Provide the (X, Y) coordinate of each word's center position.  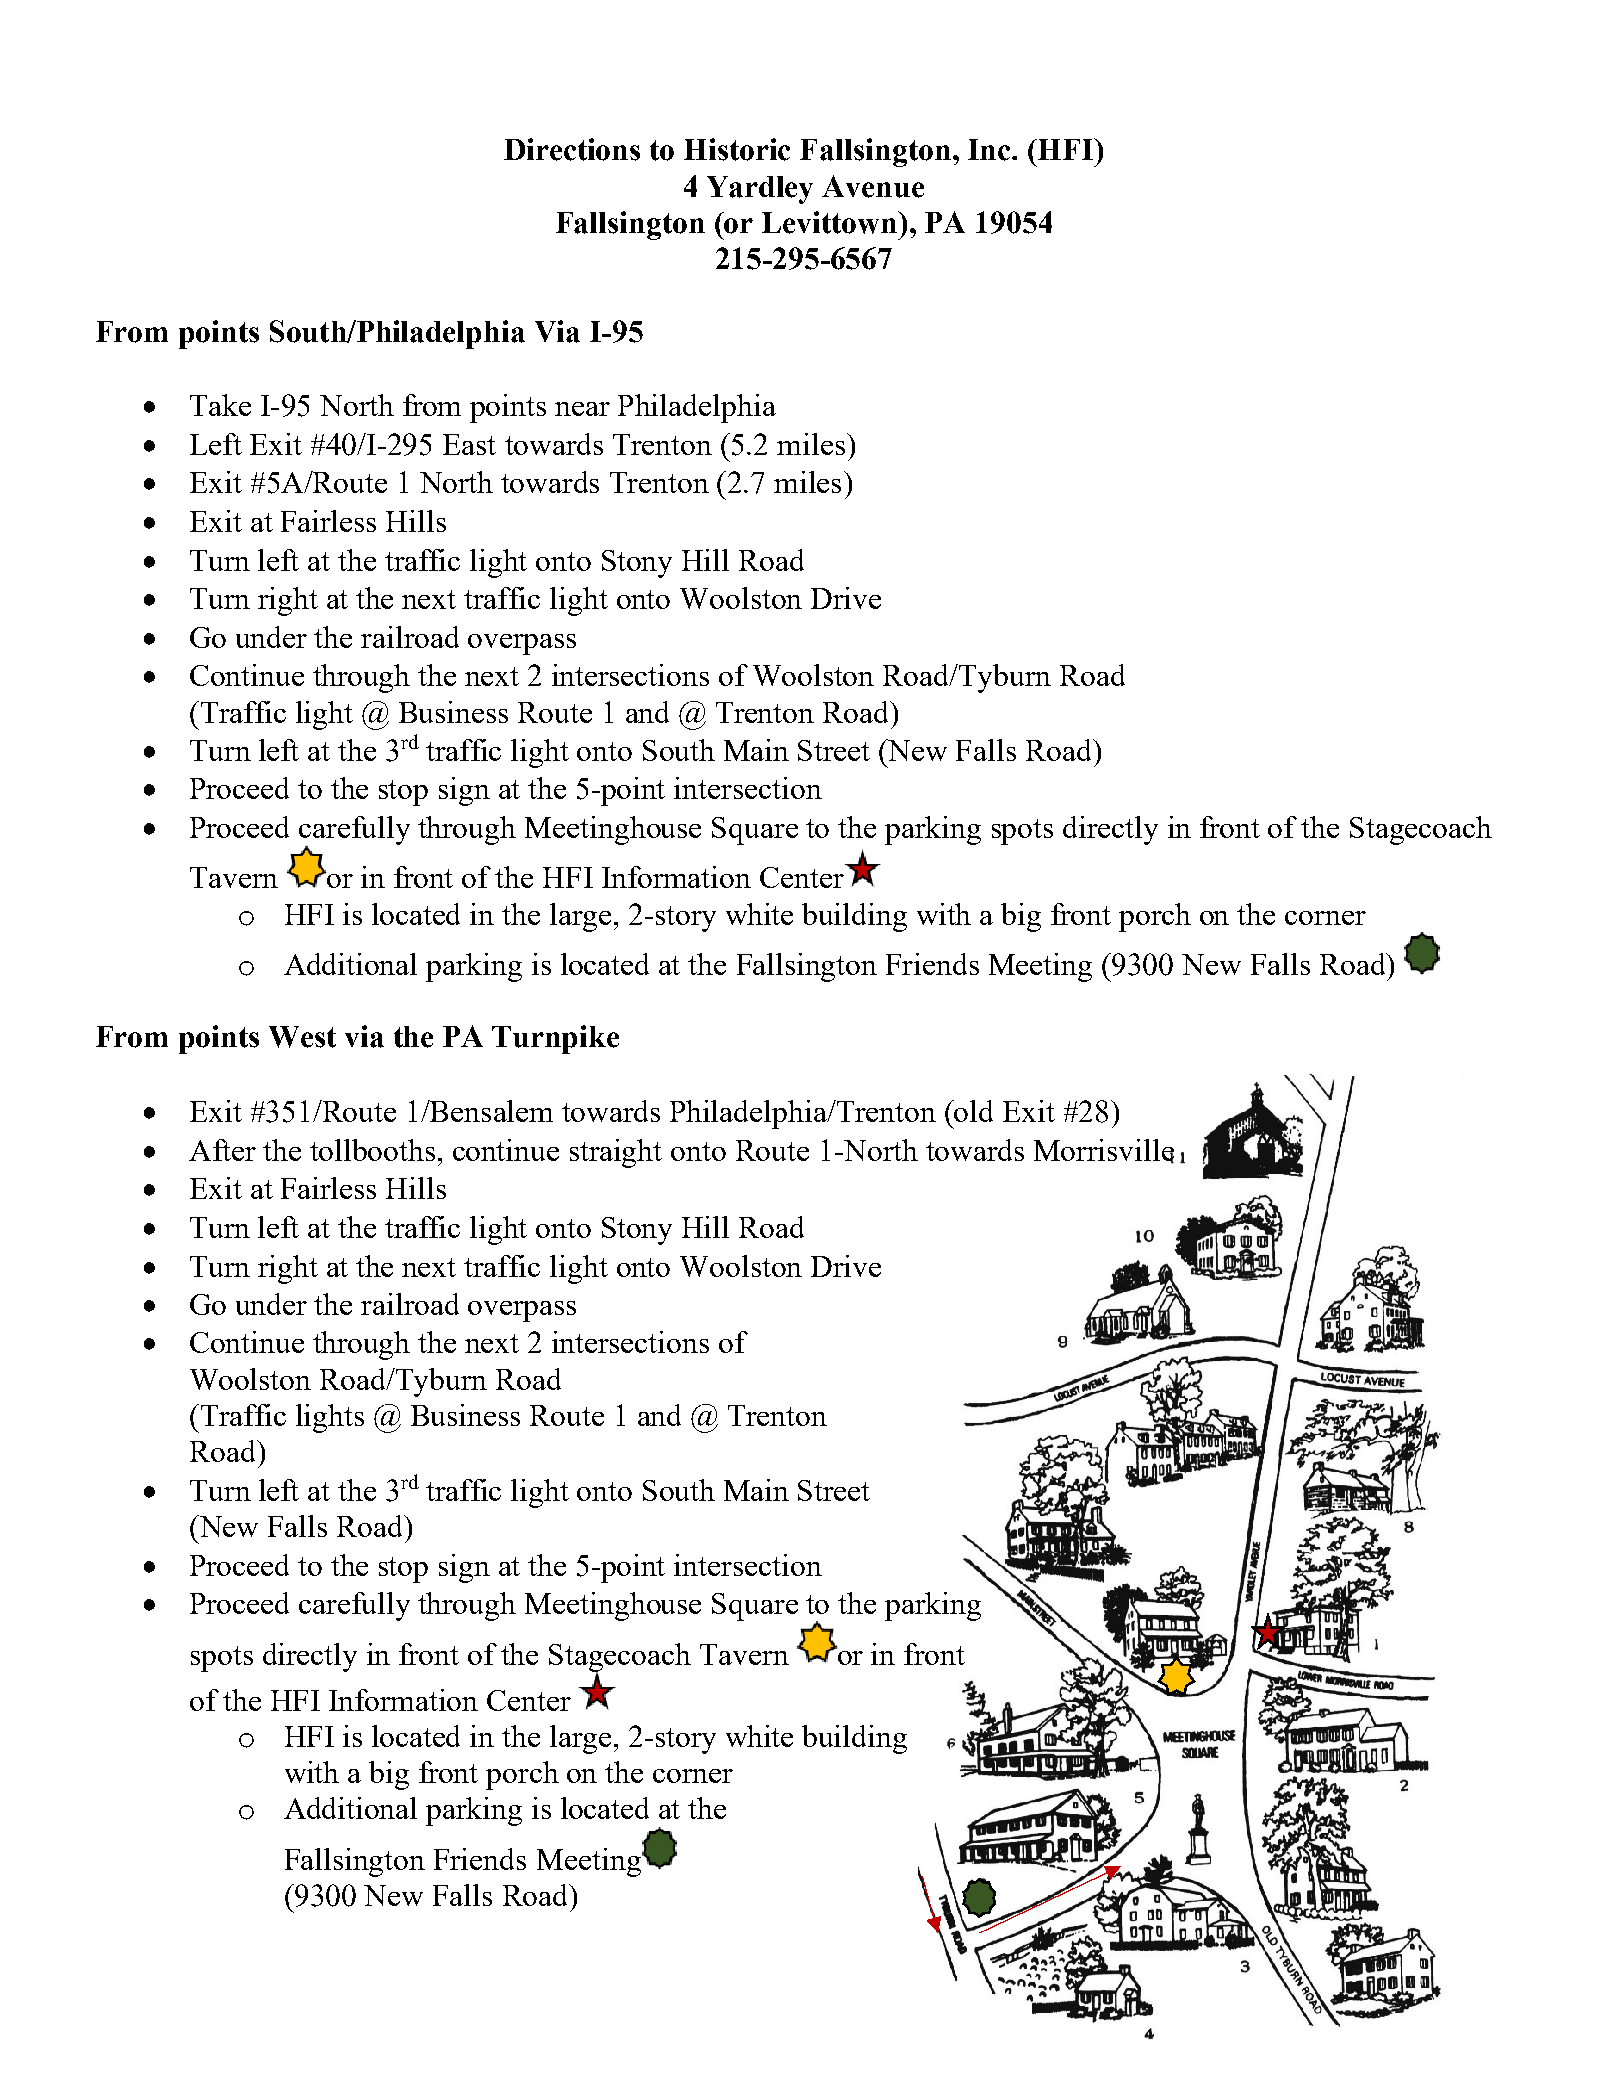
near (582, 409)
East (469, 444)
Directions (572, 149)
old (973, 1111)
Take (220, 405)
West (302, 1037)
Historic (737, 149)
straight (616, 1153)
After (222, 1150)
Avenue (873, 186)
